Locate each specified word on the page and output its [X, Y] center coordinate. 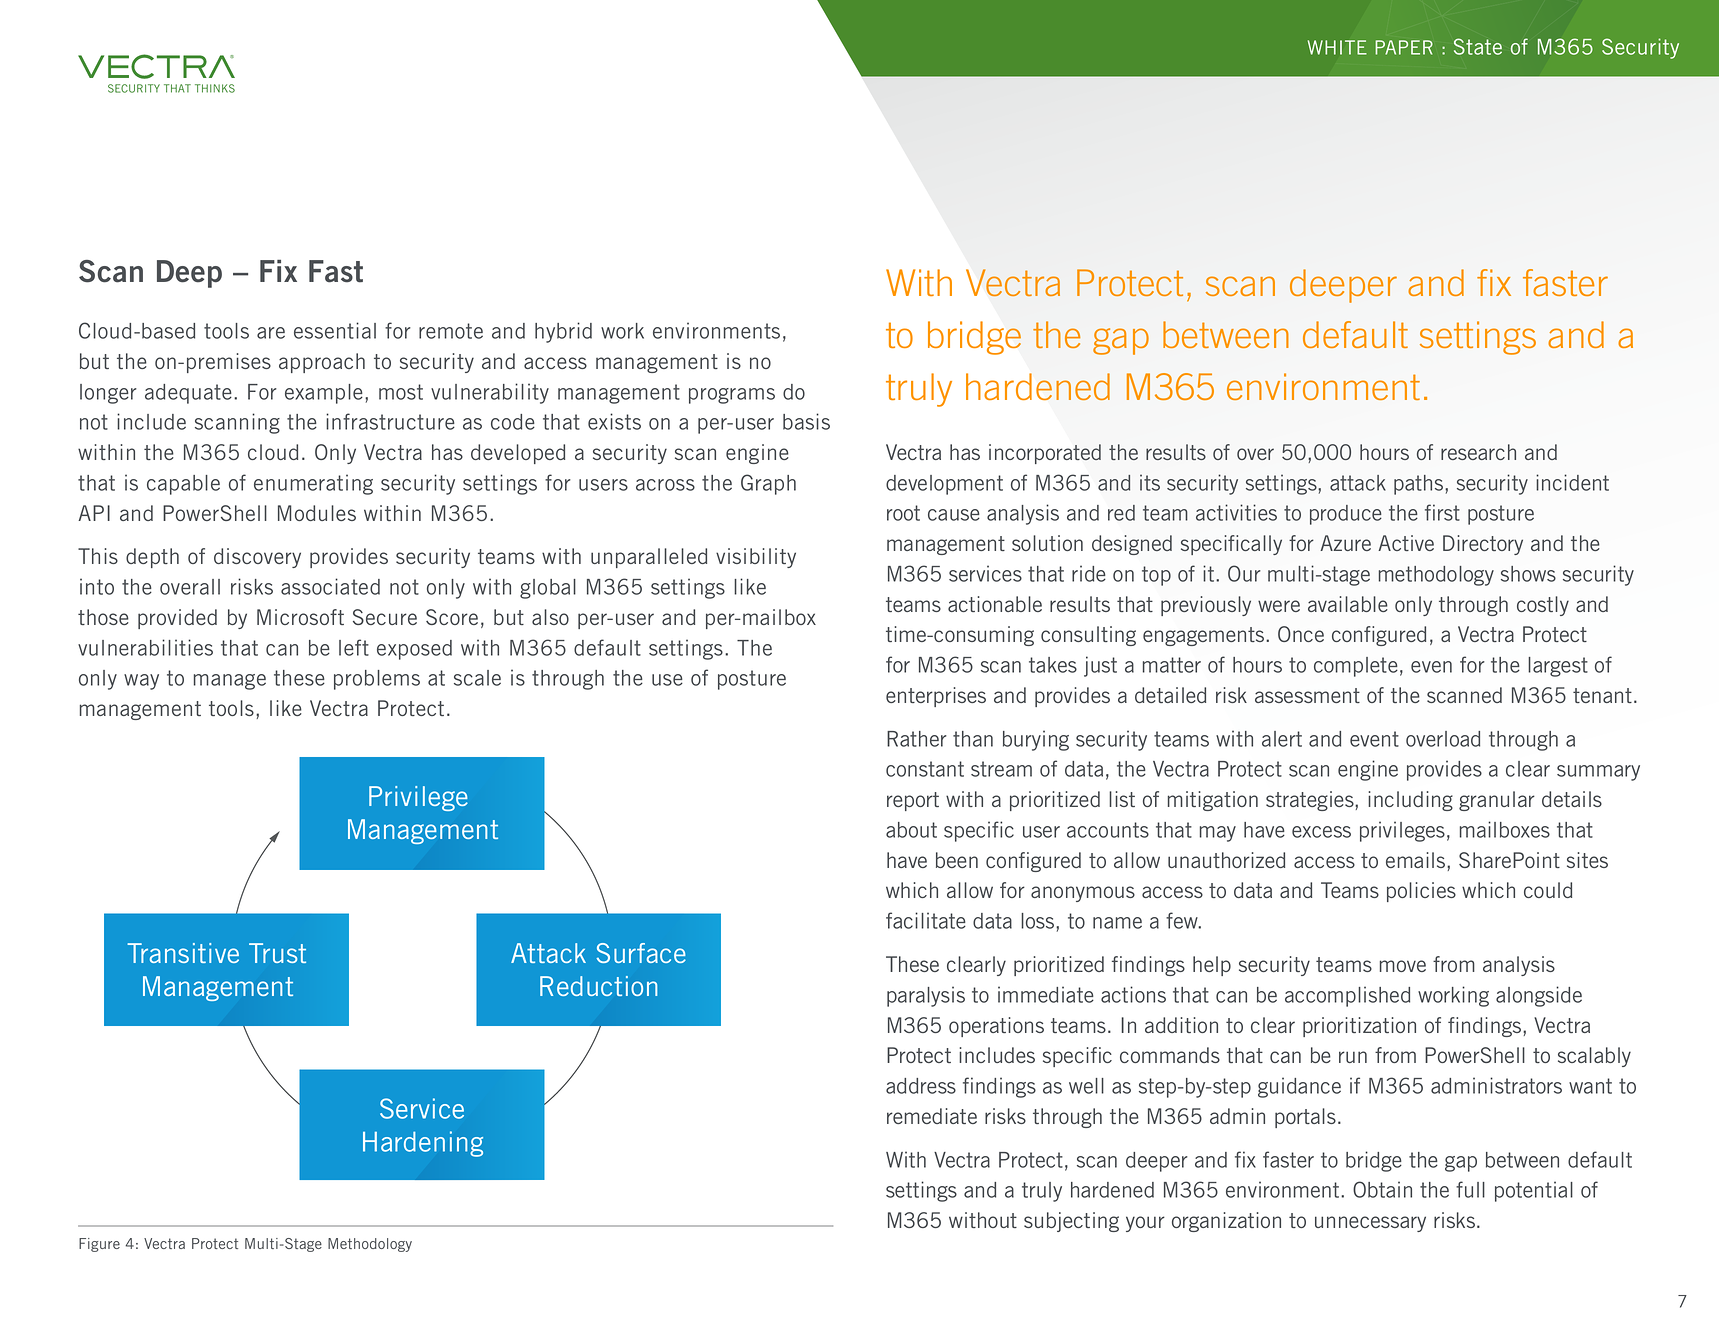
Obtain [1382, 1189]
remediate [932, 1116]
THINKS [215, 88]
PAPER [1404, 47]
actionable [995, 604]
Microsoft [300, 617]
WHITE [1337, 47]
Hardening [423, 1144]
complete [1356, 667]
